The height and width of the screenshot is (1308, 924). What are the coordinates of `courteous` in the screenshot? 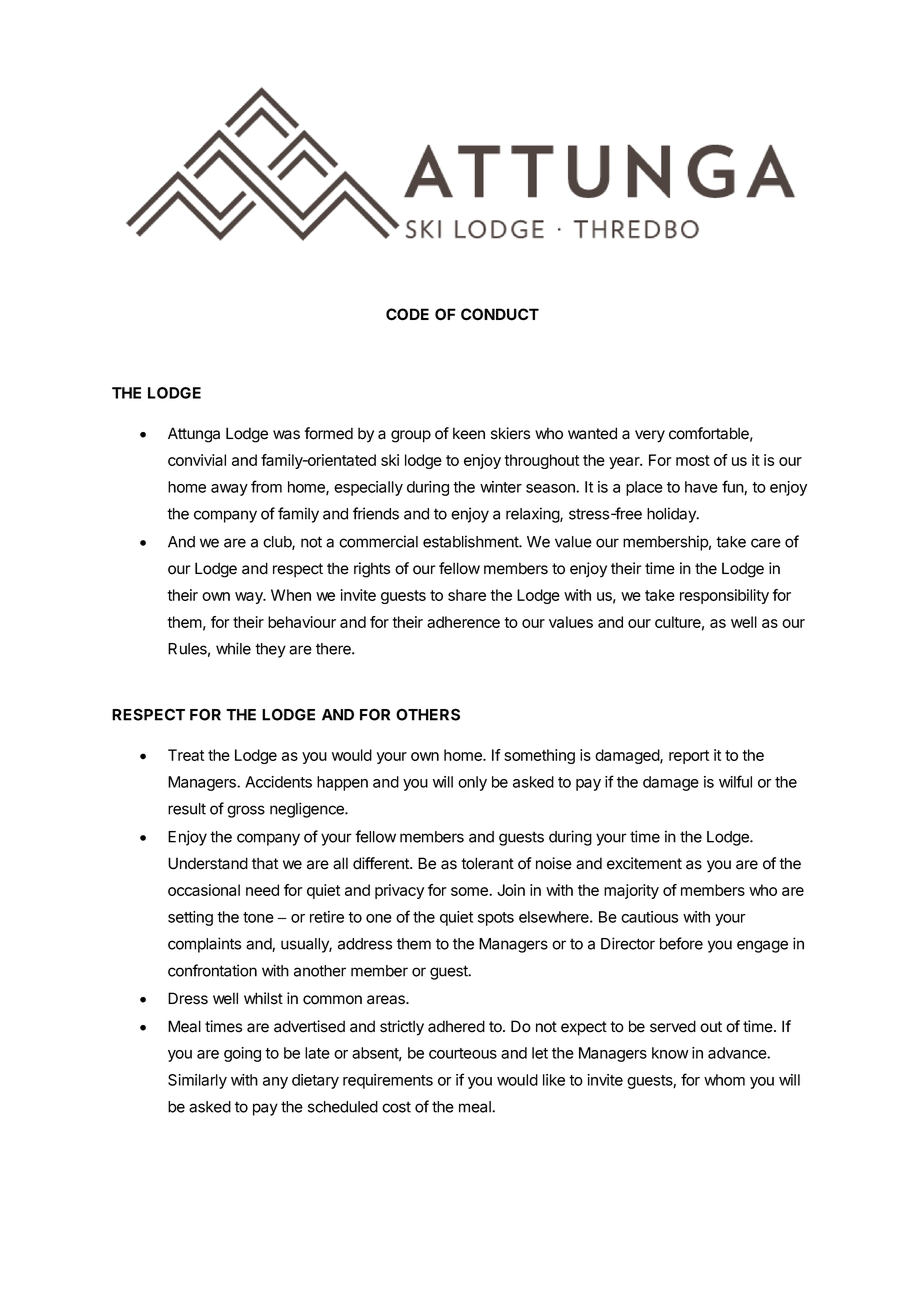 It's located at (463, 1053).
